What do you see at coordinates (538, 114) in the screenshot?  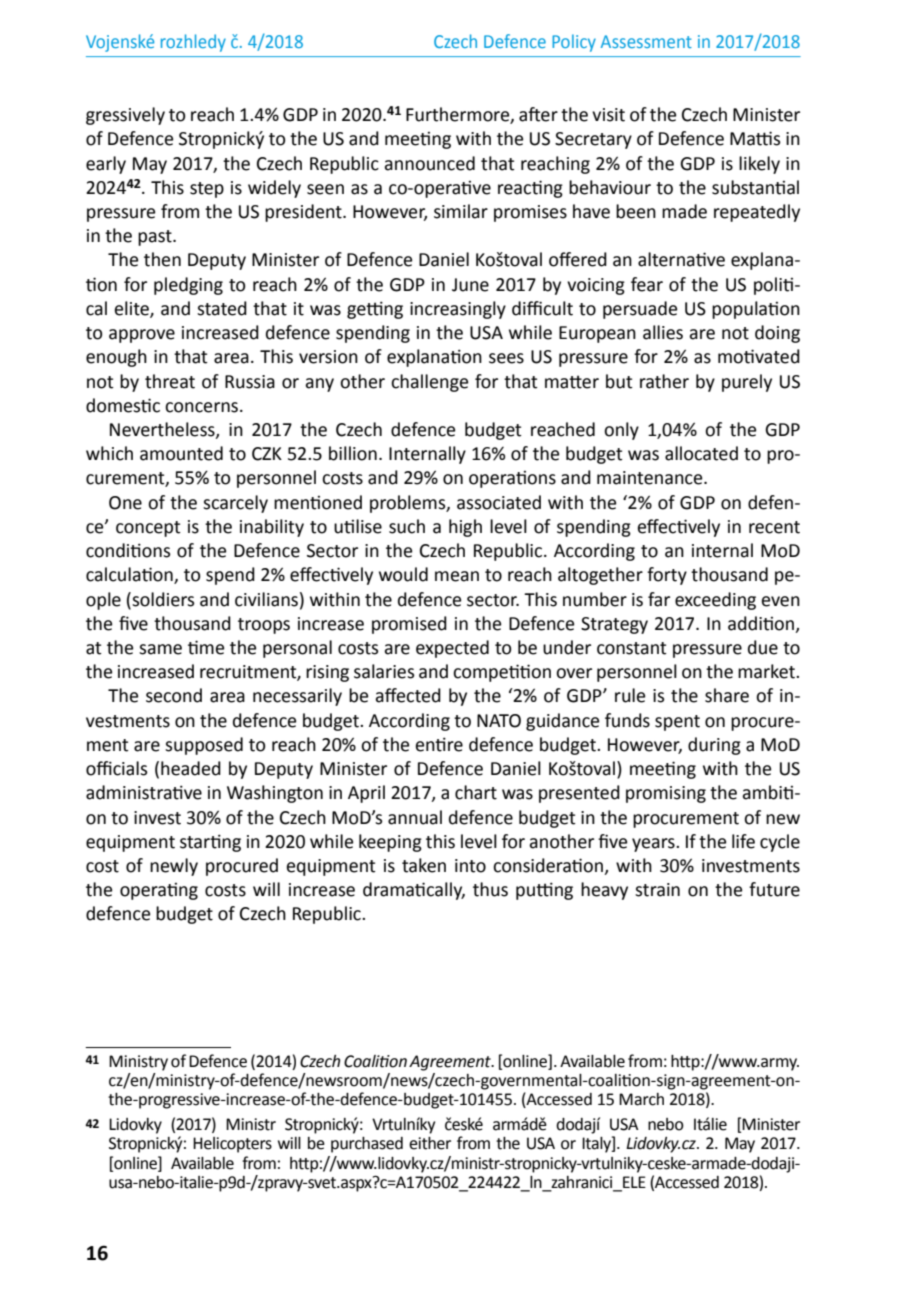 I see `after` at bounding box center [538, 114].
